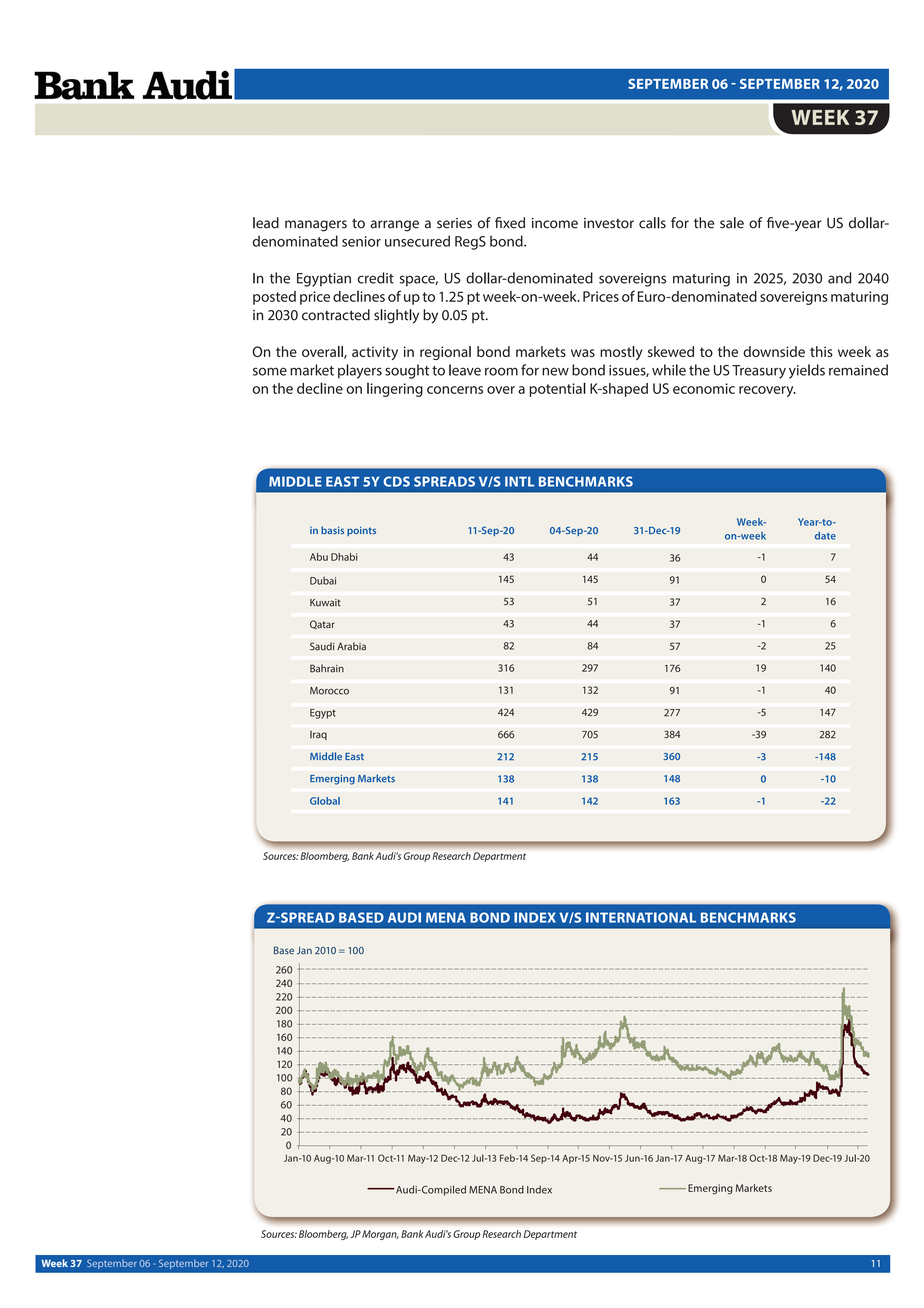 The width and height of the image is (924, 1308). What do you see at coordinates (520, 481) in the image?
I see `INTL` at bounding box center [520, 481].
